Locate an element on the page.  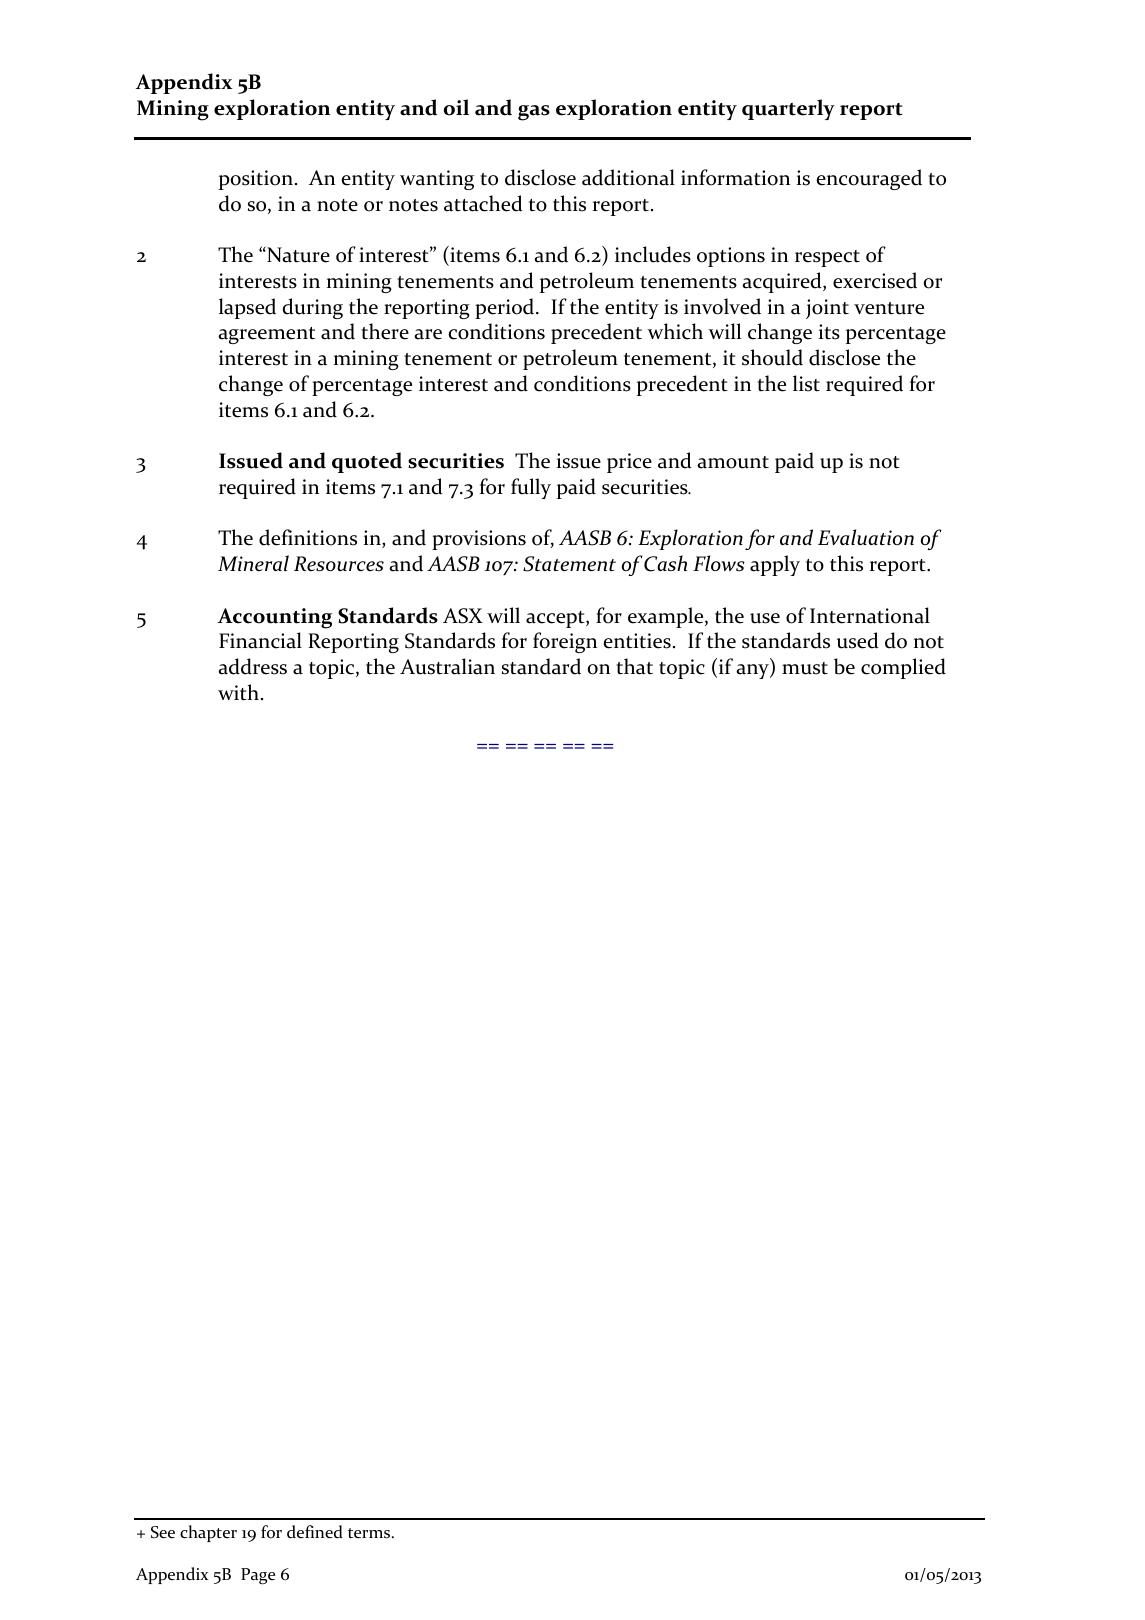
terms is located at coordinates (370, 1533).
